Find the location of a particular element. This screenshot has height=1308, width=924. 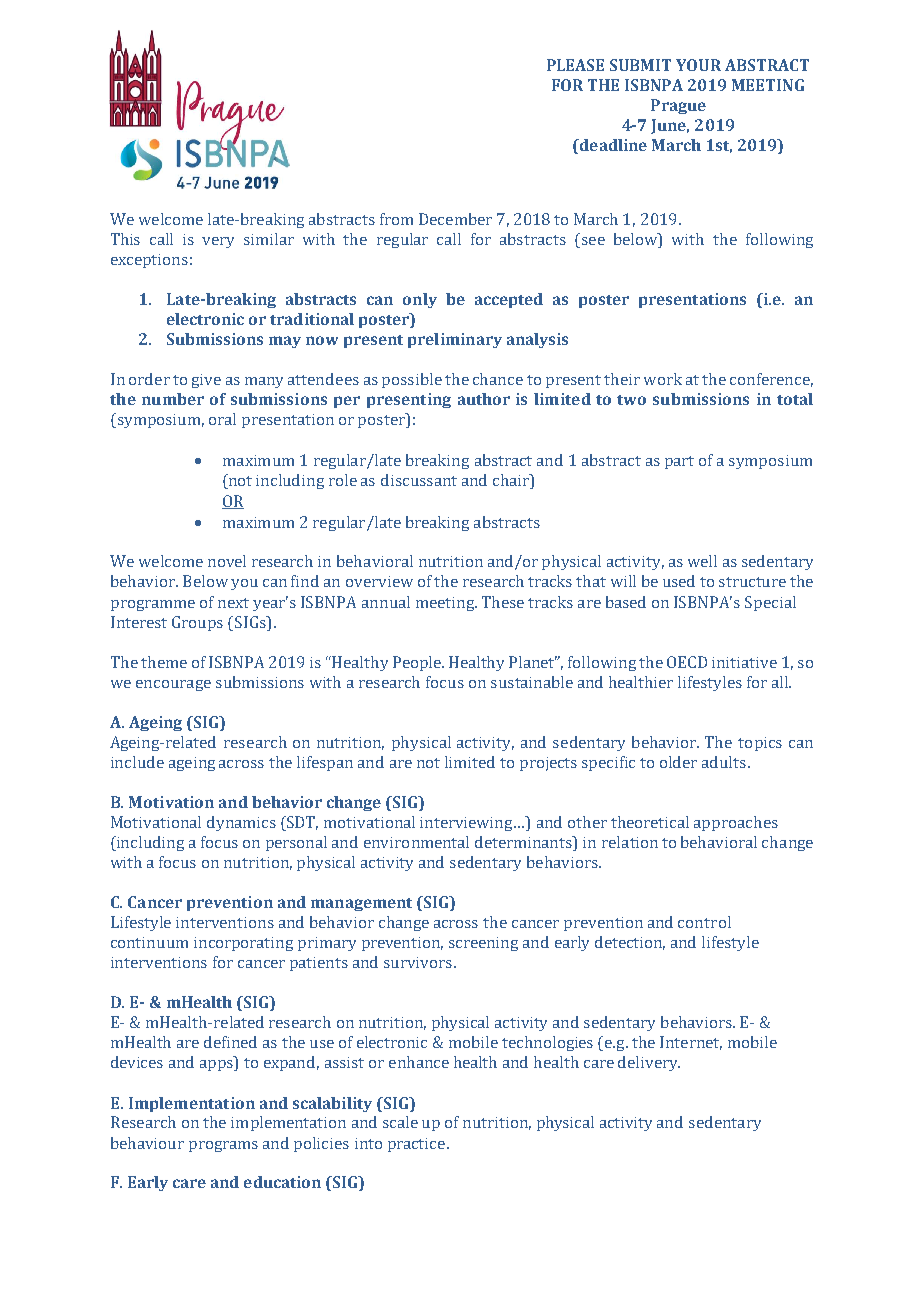

programs is located at coordinates (223, 1146).
